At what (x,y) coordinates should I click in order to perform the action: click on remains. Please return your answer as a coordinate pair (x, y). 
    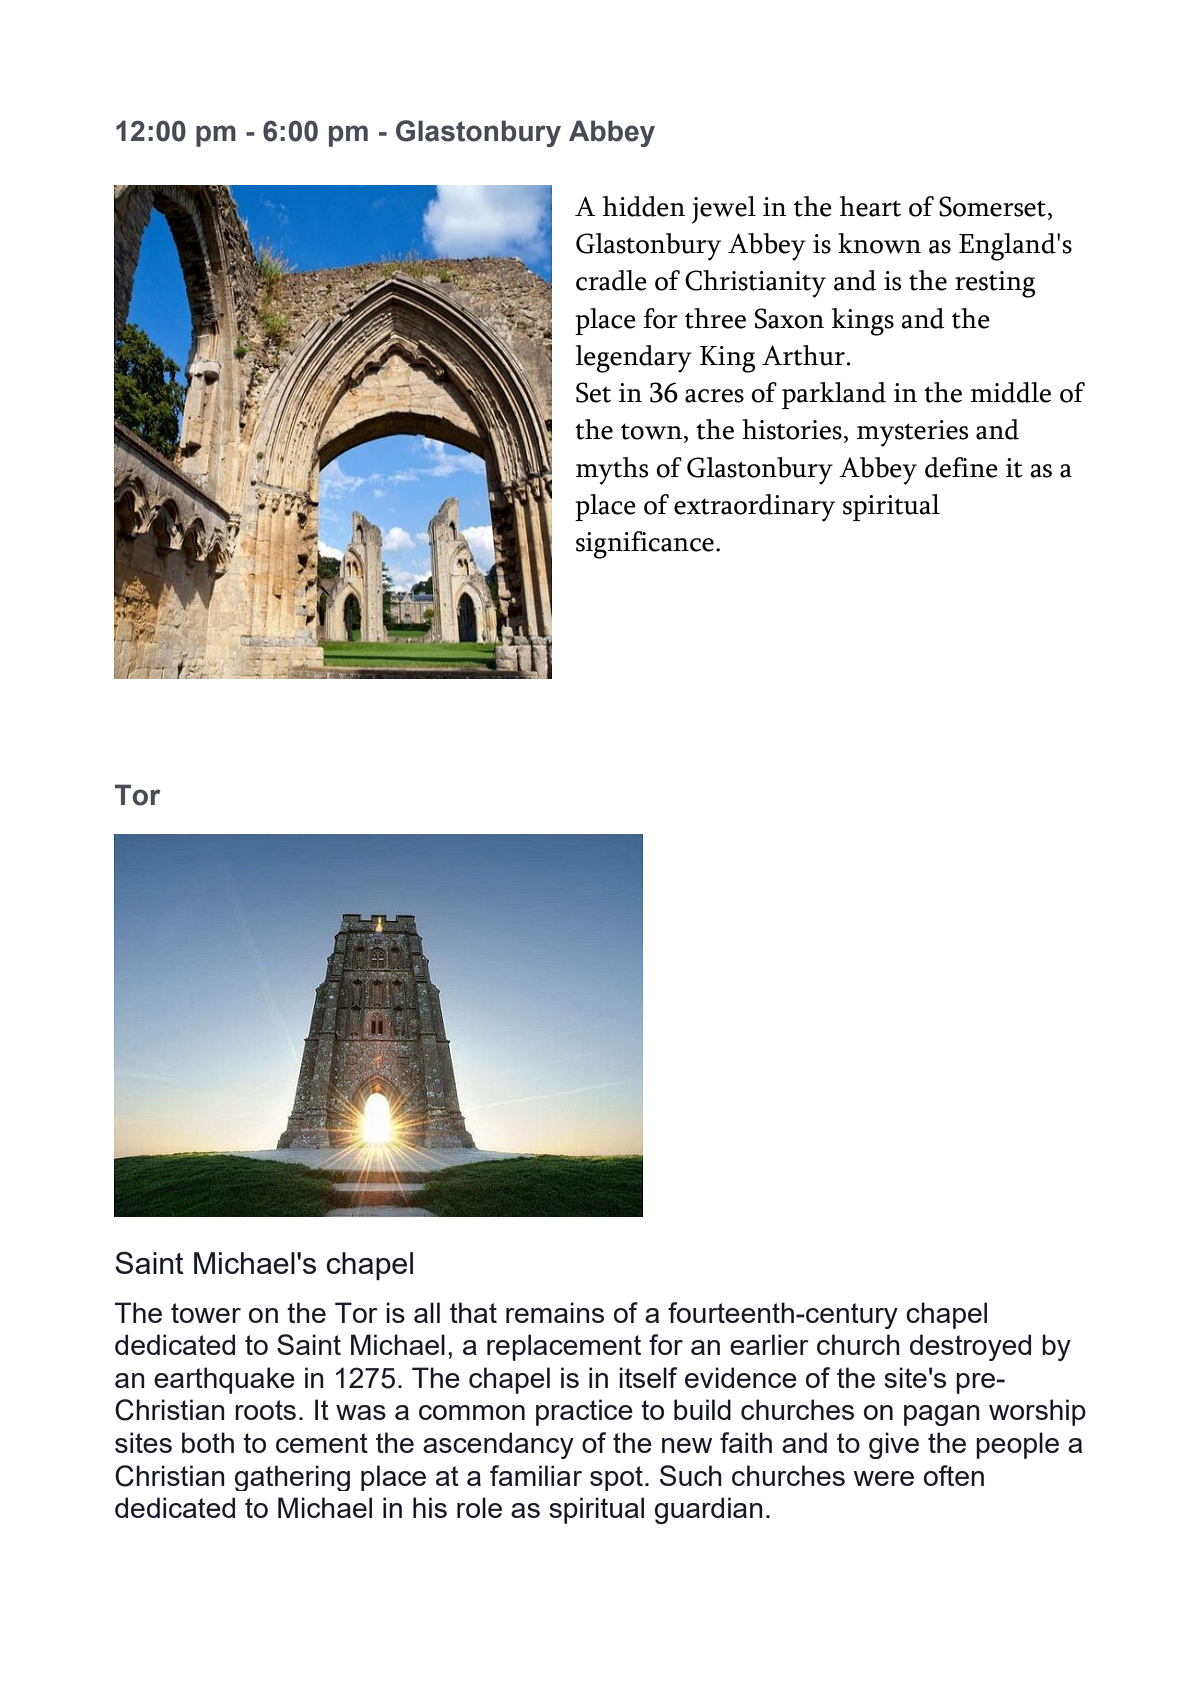
    Looking at the image, I should click on (555, 1312).
